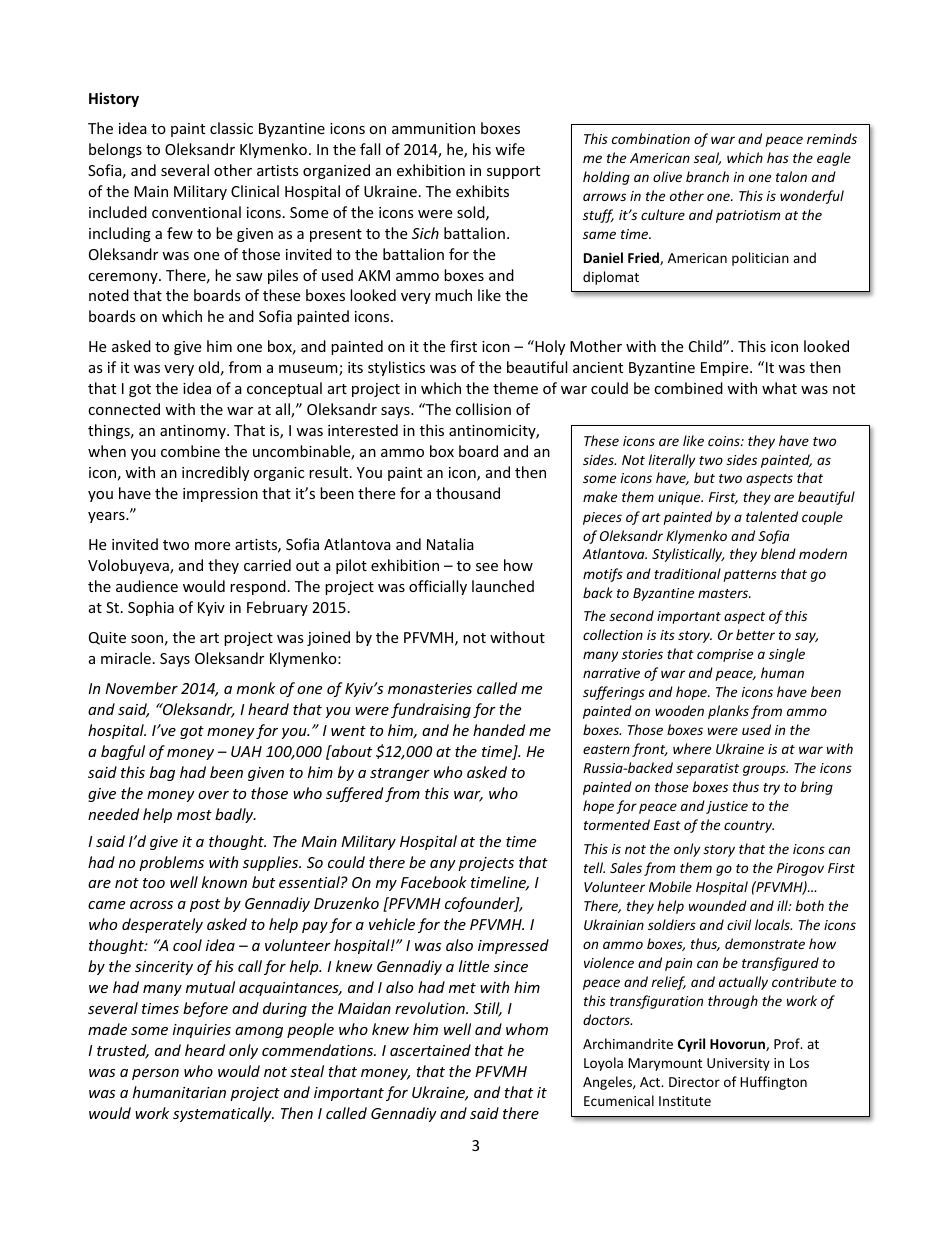 This document has width=952, height=1233. What do you see at coordinates (438, 587) in the document?
I see `officially` at bounding box center [438, 587].
